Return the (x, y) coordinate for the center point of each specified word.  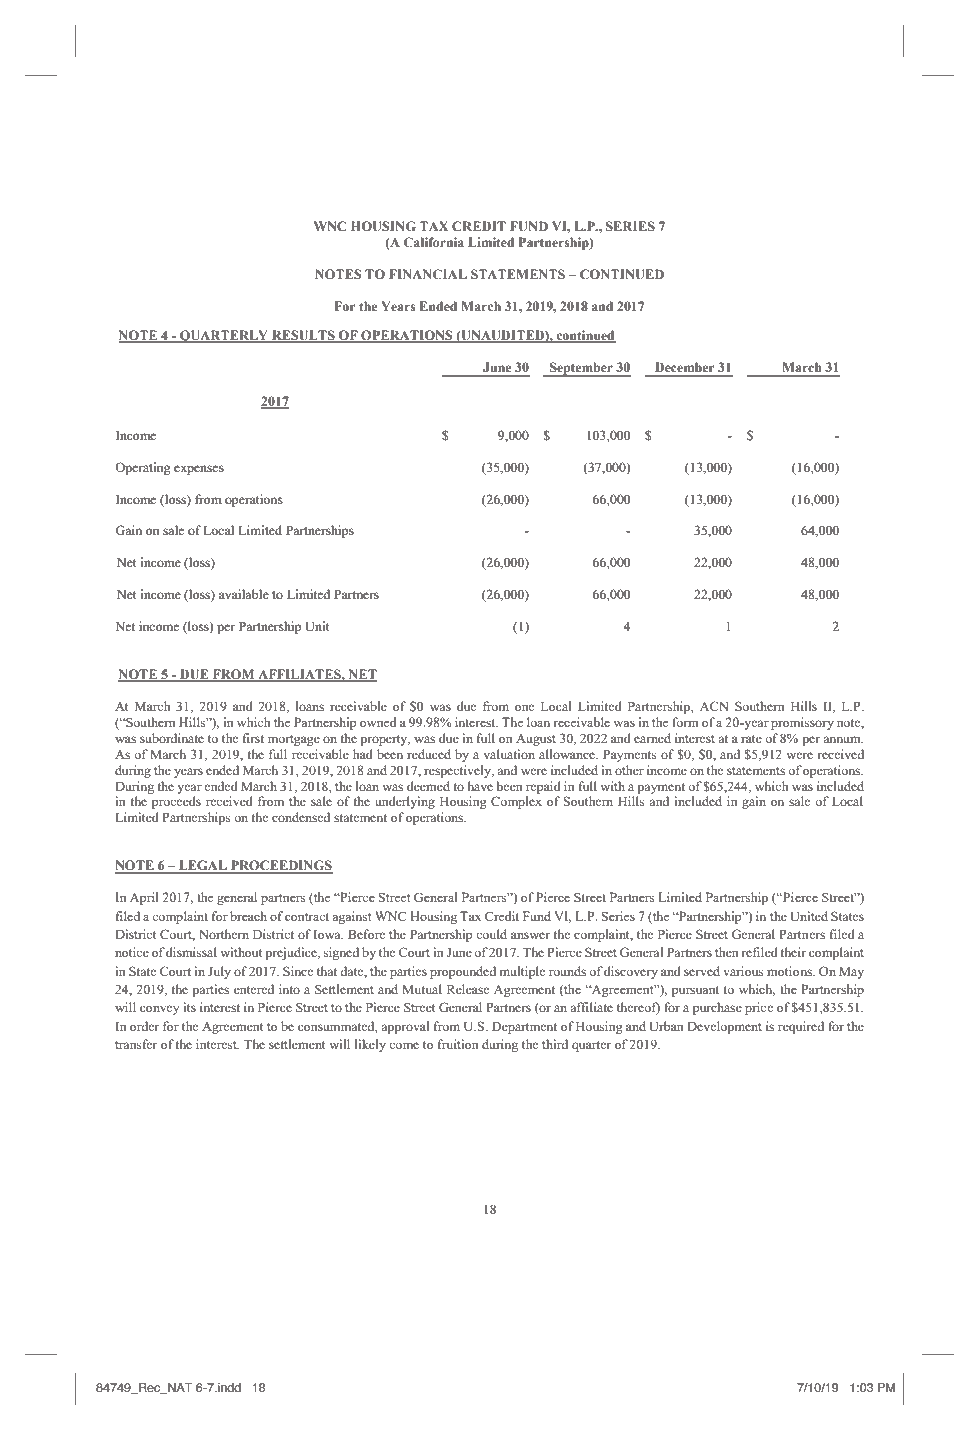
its (189, 1007)
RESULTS (303, 336)
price (759, 1008)
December (685, 367)
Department (524, 1028)
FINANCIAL (428, 274)
